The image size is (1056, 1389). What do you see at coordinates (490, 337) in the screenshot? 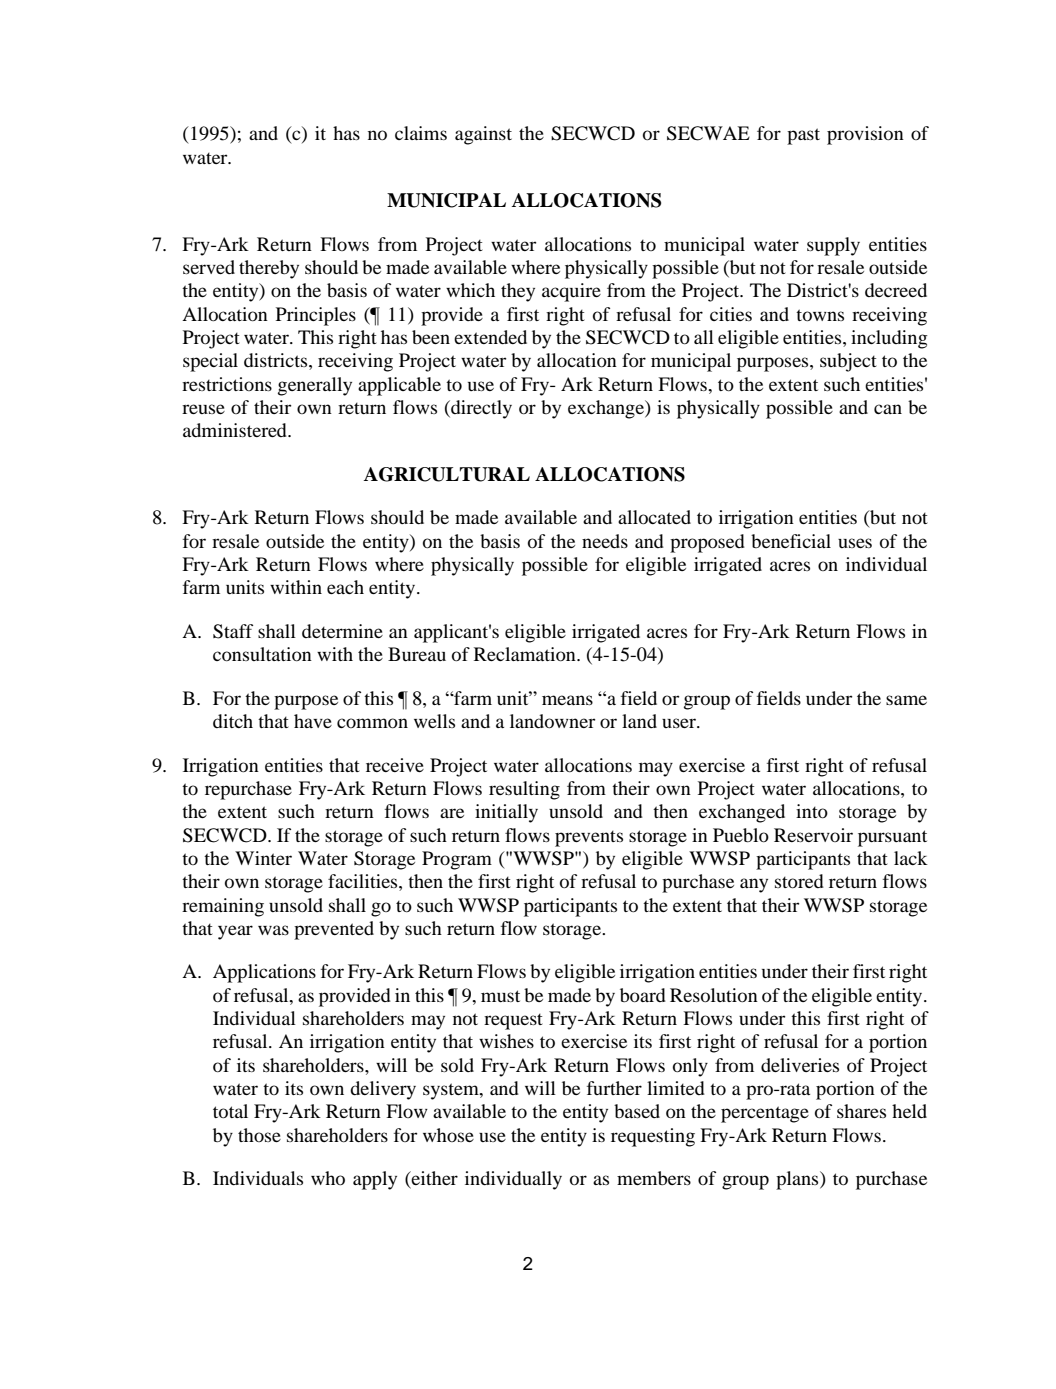
I see `extended` at bounding box center [490, 337].
